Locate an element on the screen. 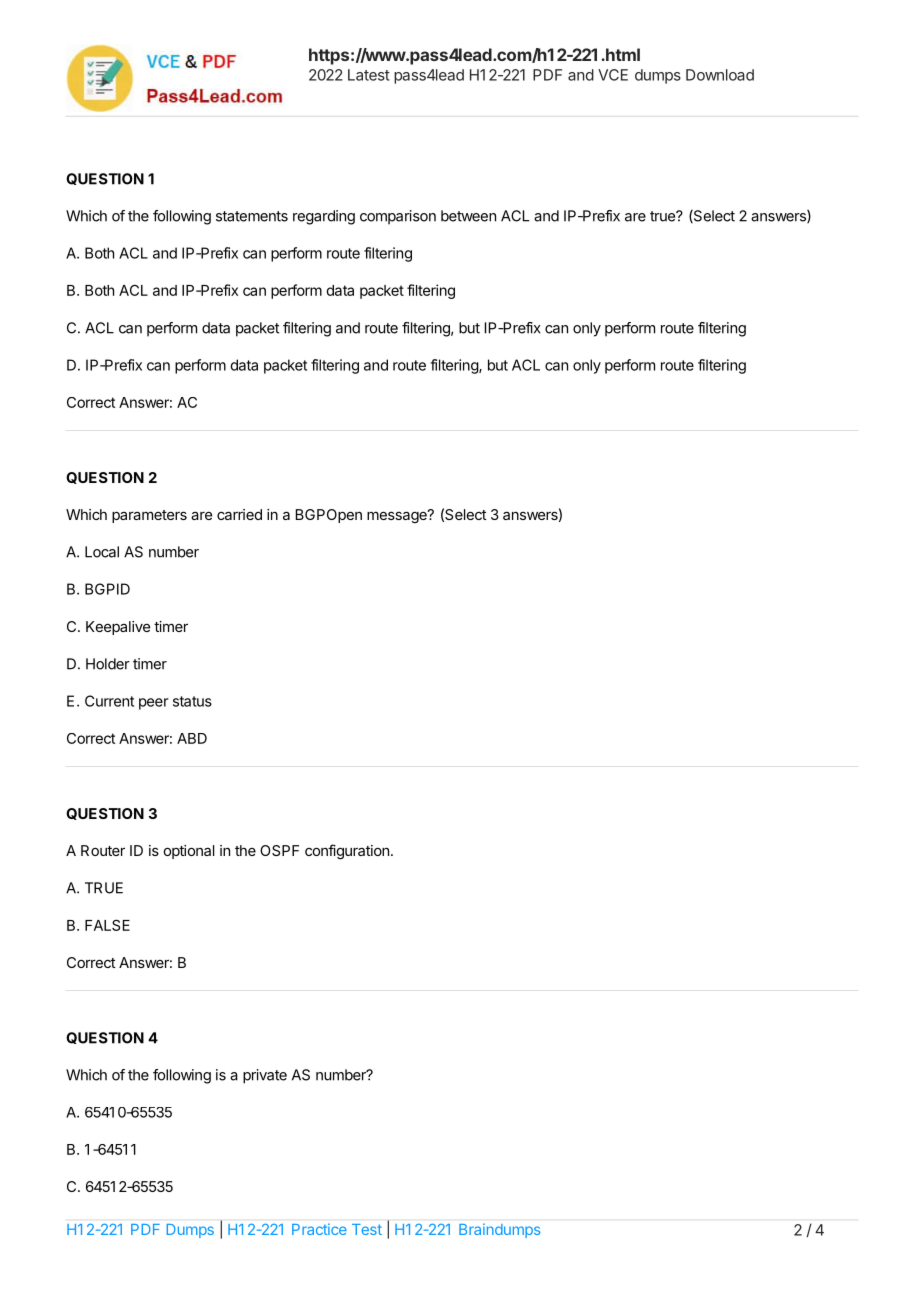 Image resolution: width=924 pixels, height=1308 pixels. between is located at coordinates (468, 216).
